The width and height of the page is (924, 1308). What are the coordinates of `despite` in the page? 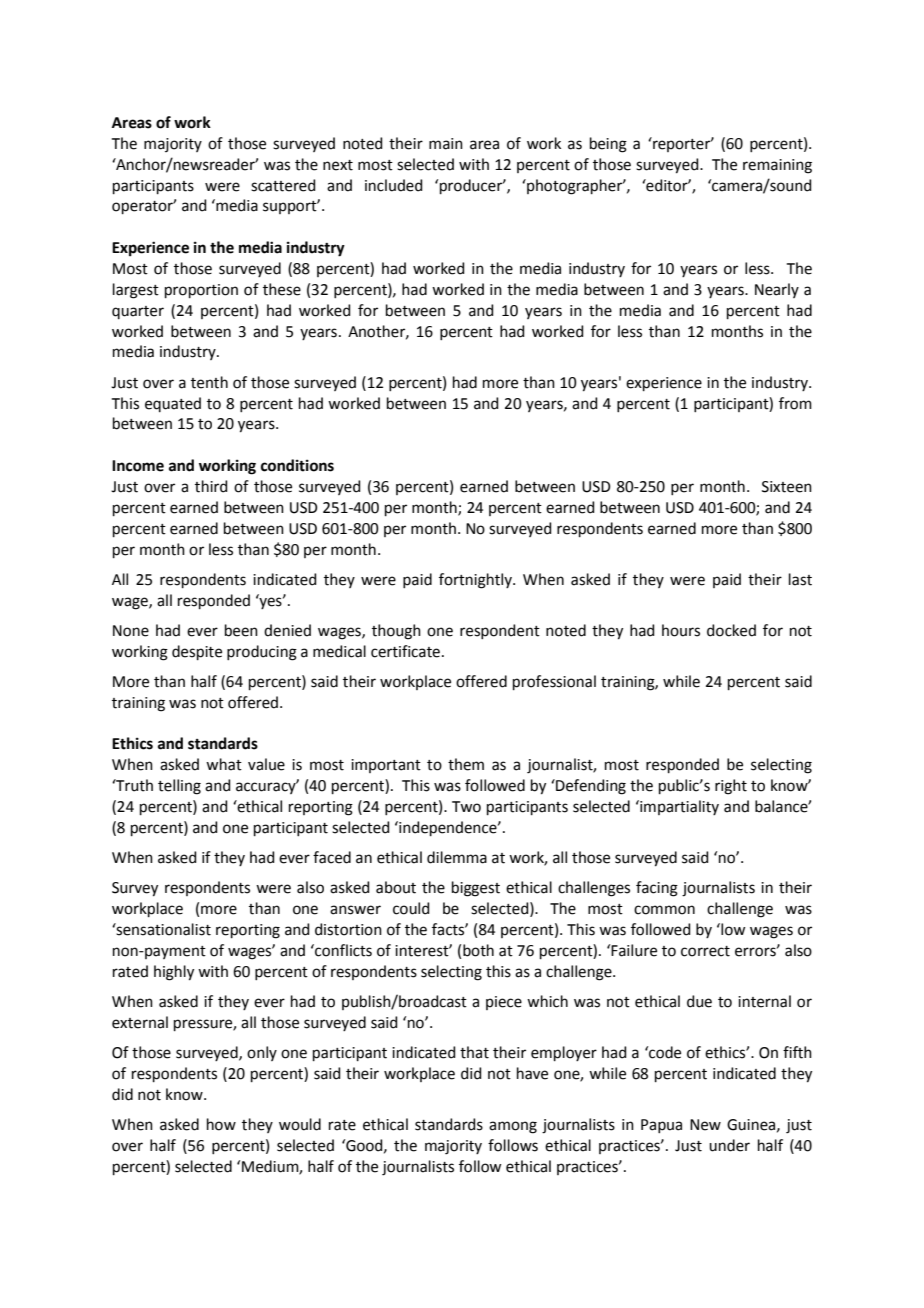 It's located at (197, 652).
